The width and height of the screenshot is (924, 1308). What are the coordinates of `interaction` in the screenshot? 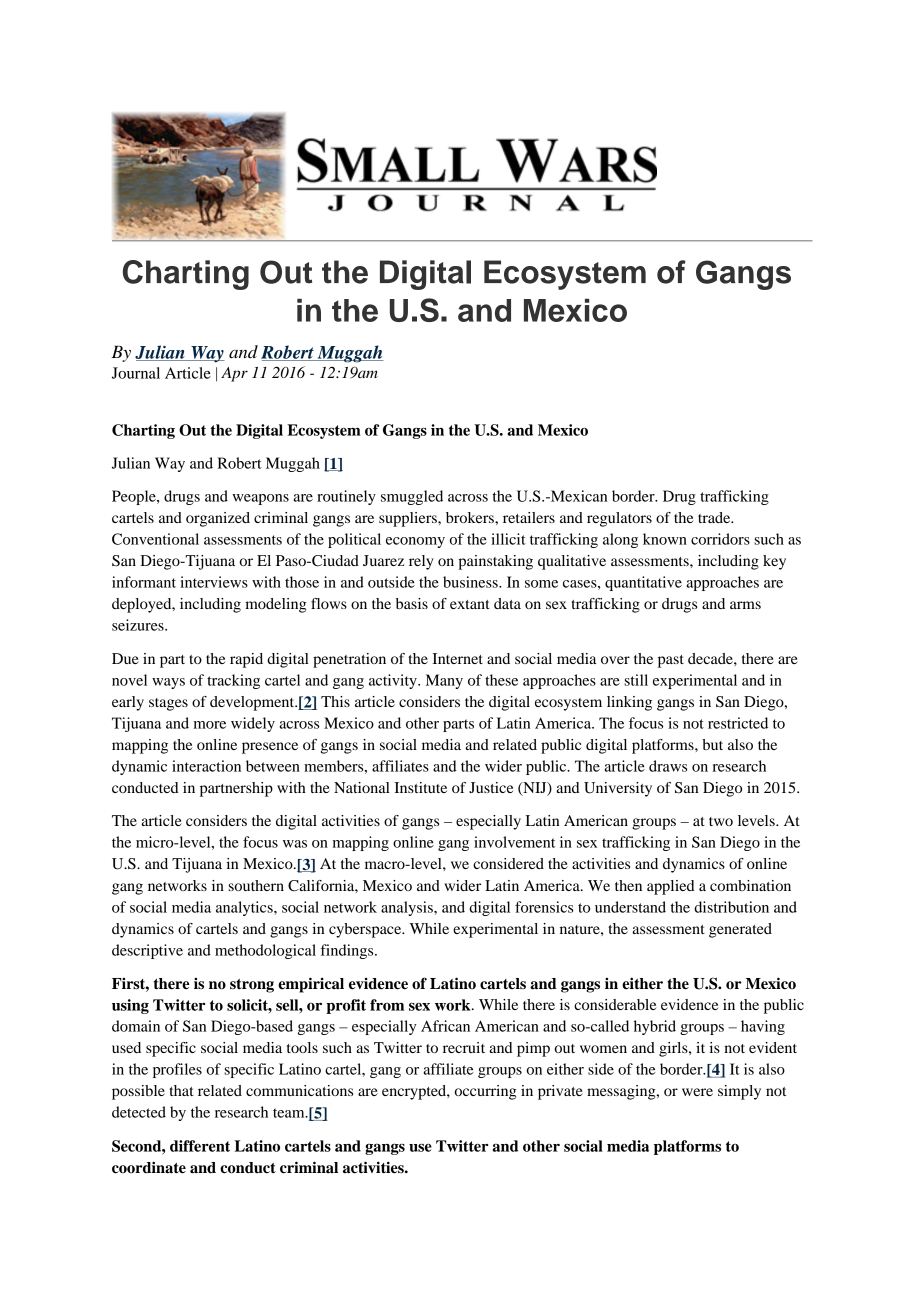 It's located at (206, 766).
